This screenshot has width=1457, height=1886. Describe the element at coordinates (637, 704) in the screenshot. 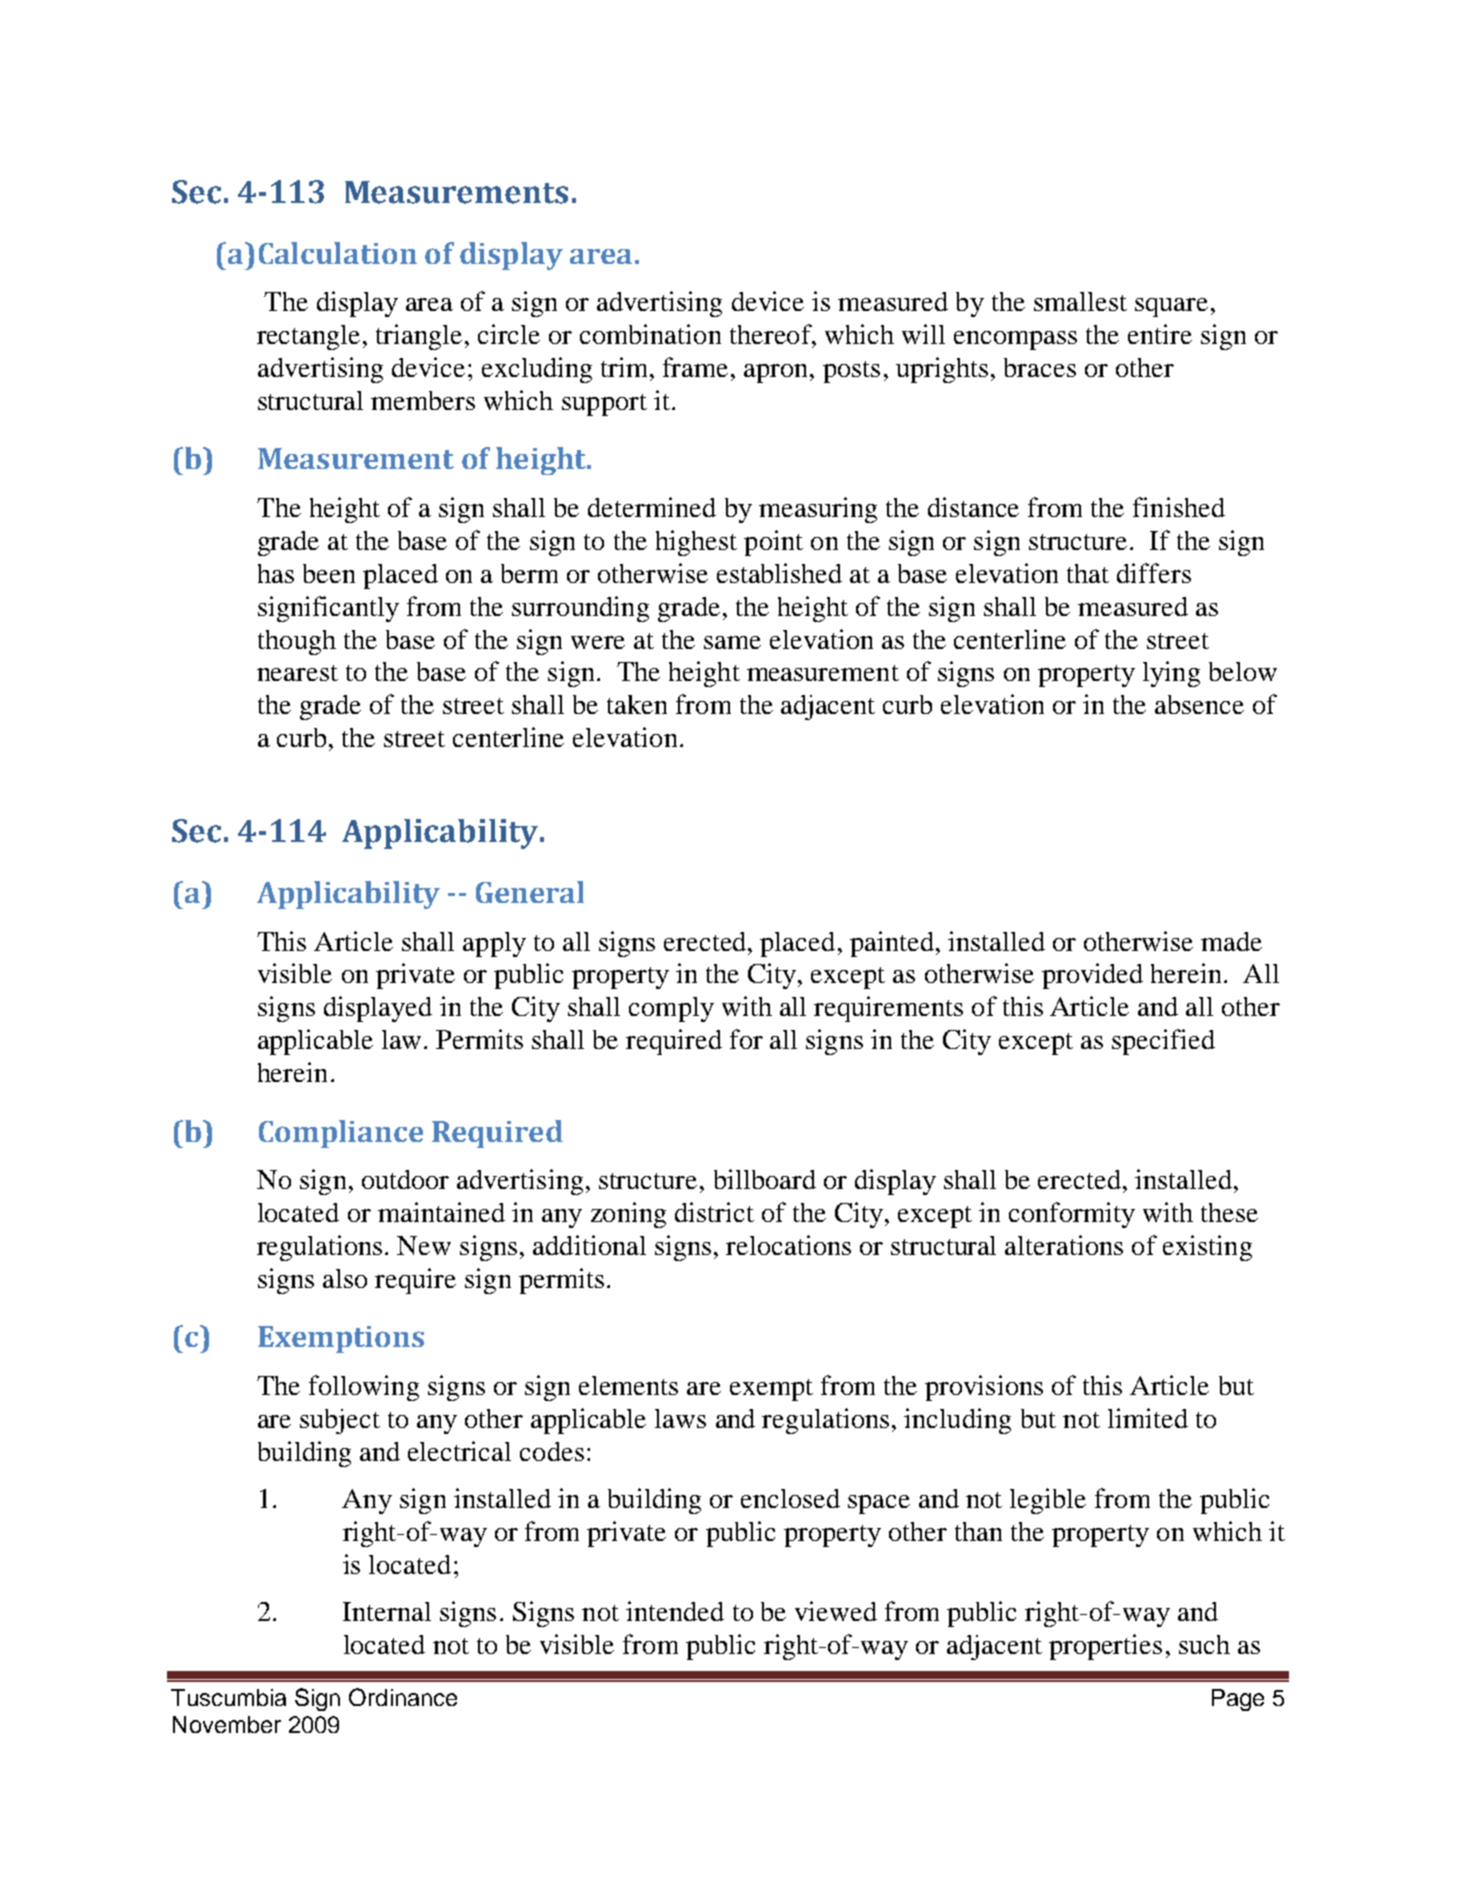

I see `taken` at that location.
